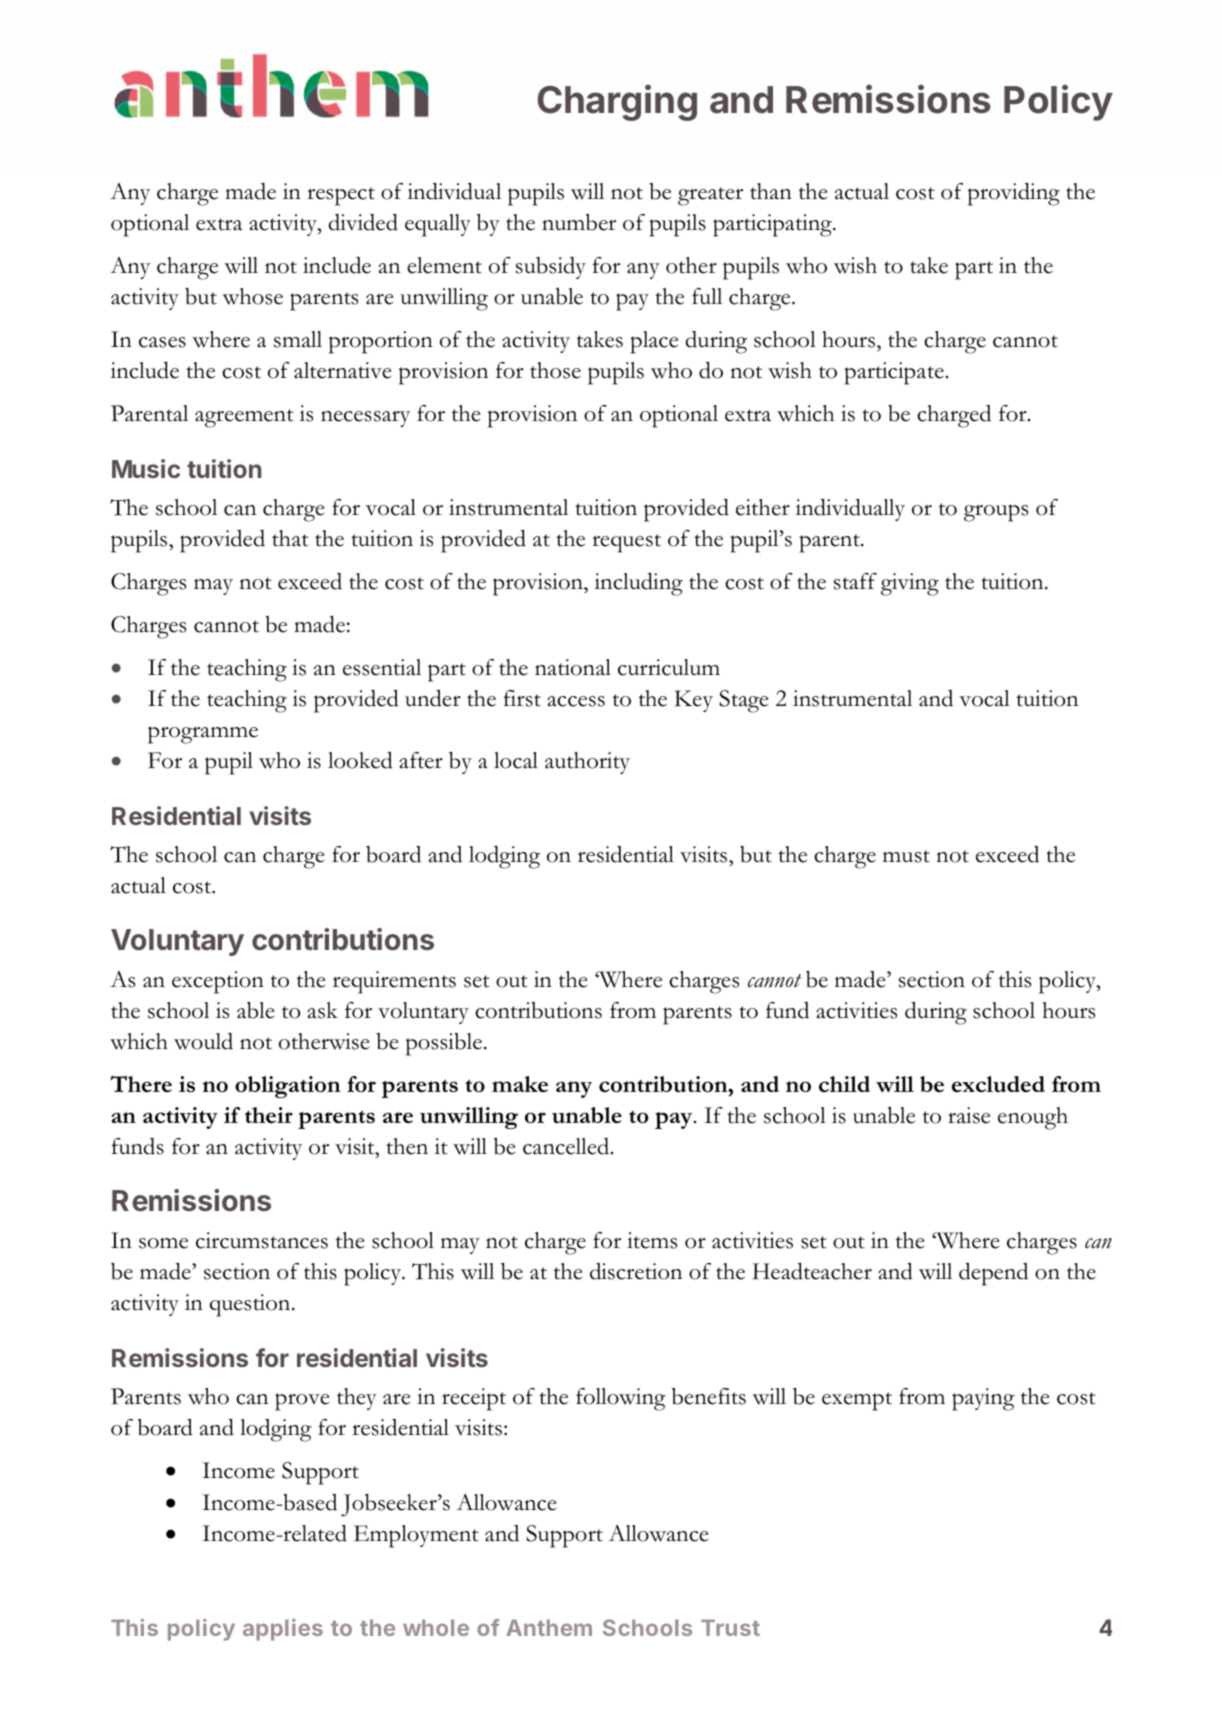 The image size is (1222, 1729). I want to click on must, so click(906, 856).
